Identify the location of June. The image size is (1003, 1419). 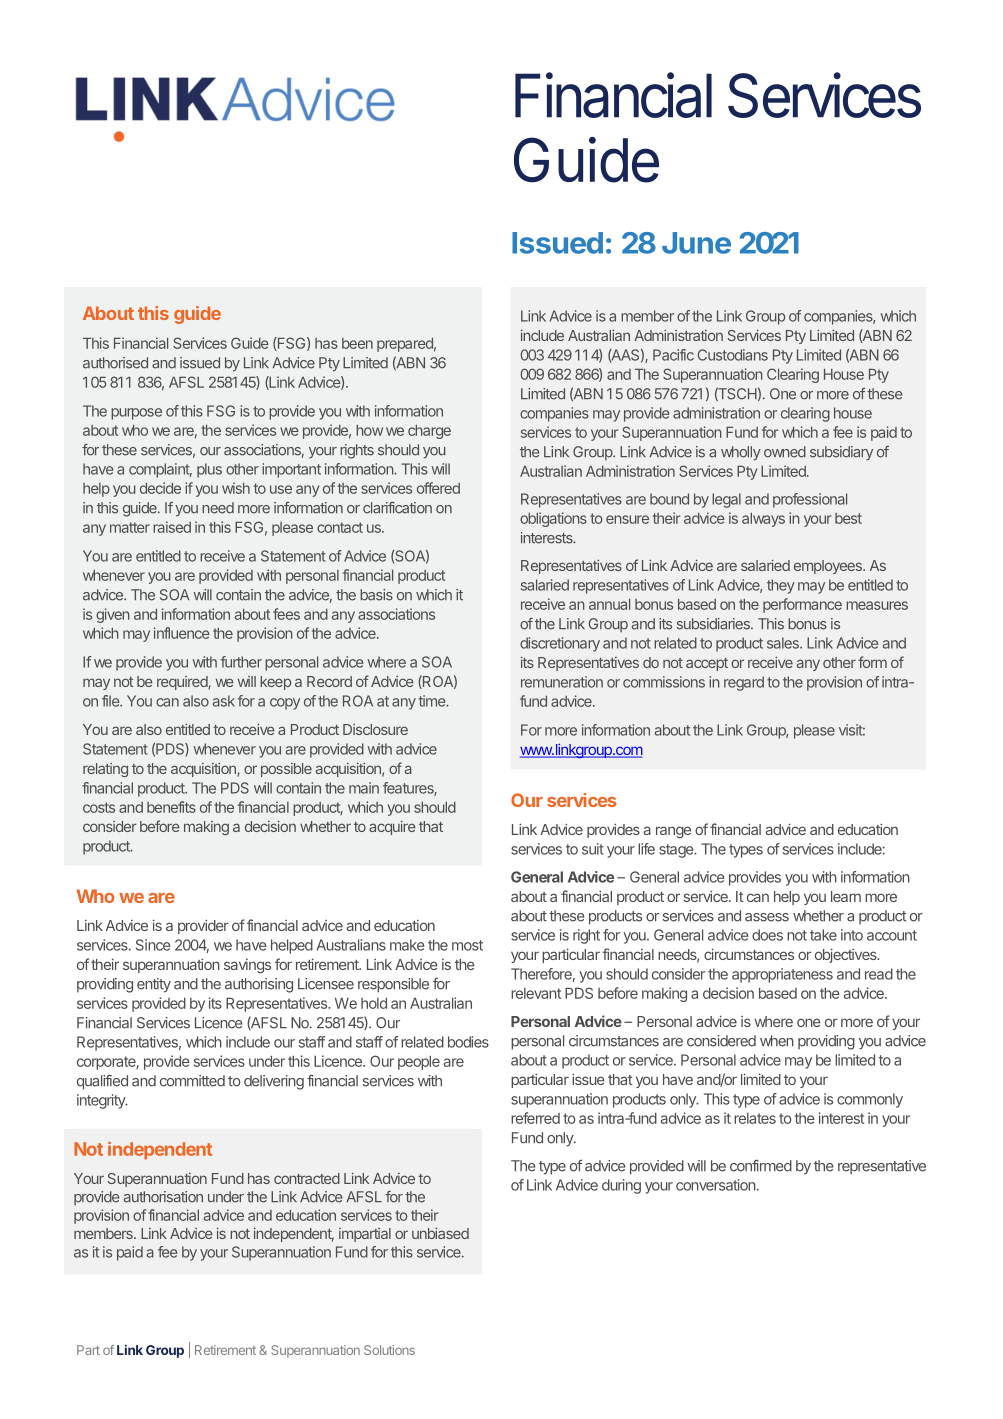
(696, 243).
